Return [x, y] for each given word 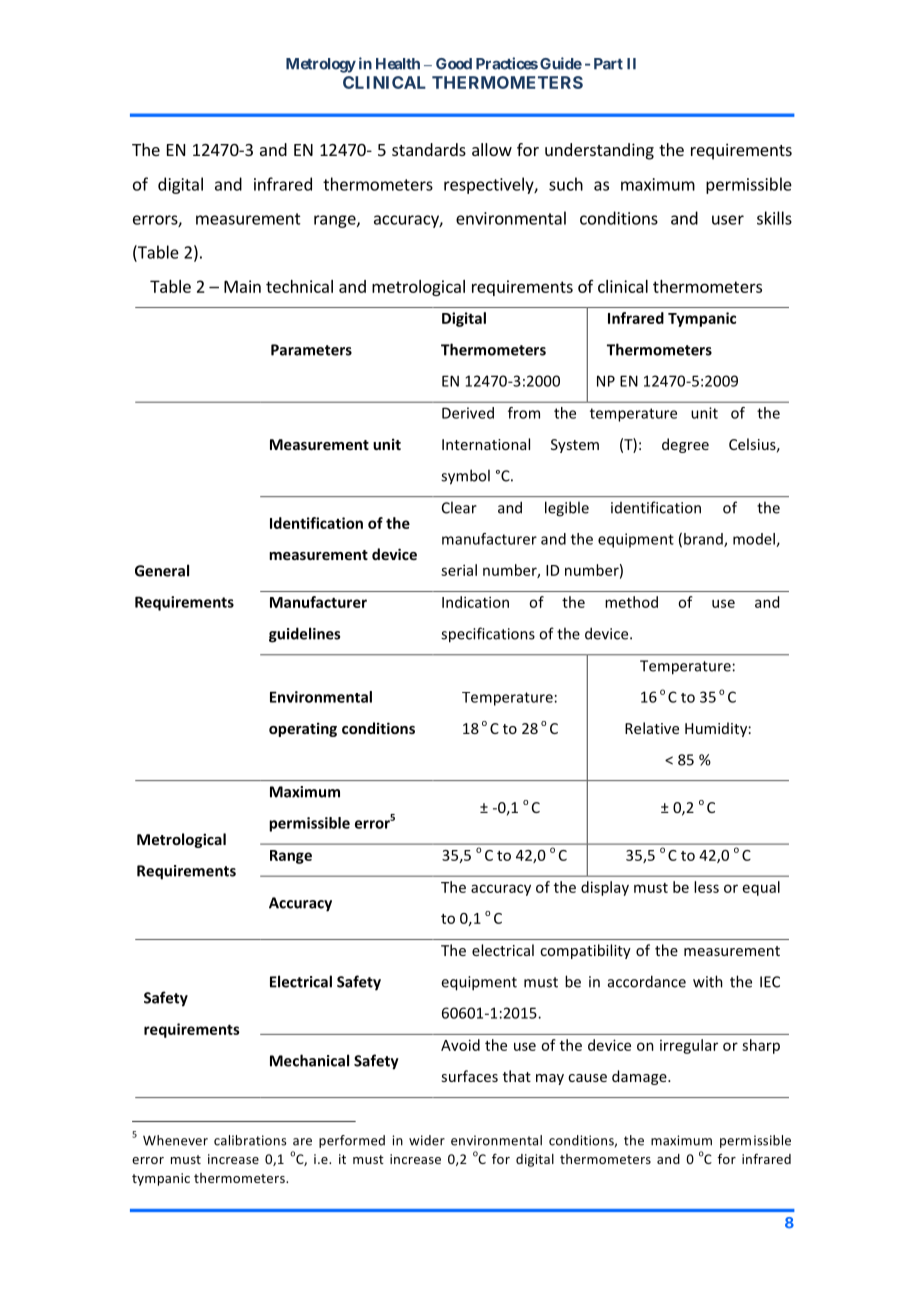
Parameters [311, 350]
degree [685, 445]
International [486, 444]
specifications [488, 635]
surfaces [469, 1076]
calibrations [250, 1140]
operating [303, 729]
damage [640, 1077]
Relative [652, 728]
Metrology [321, 65]
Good [454, 64]
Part [608, 64]
